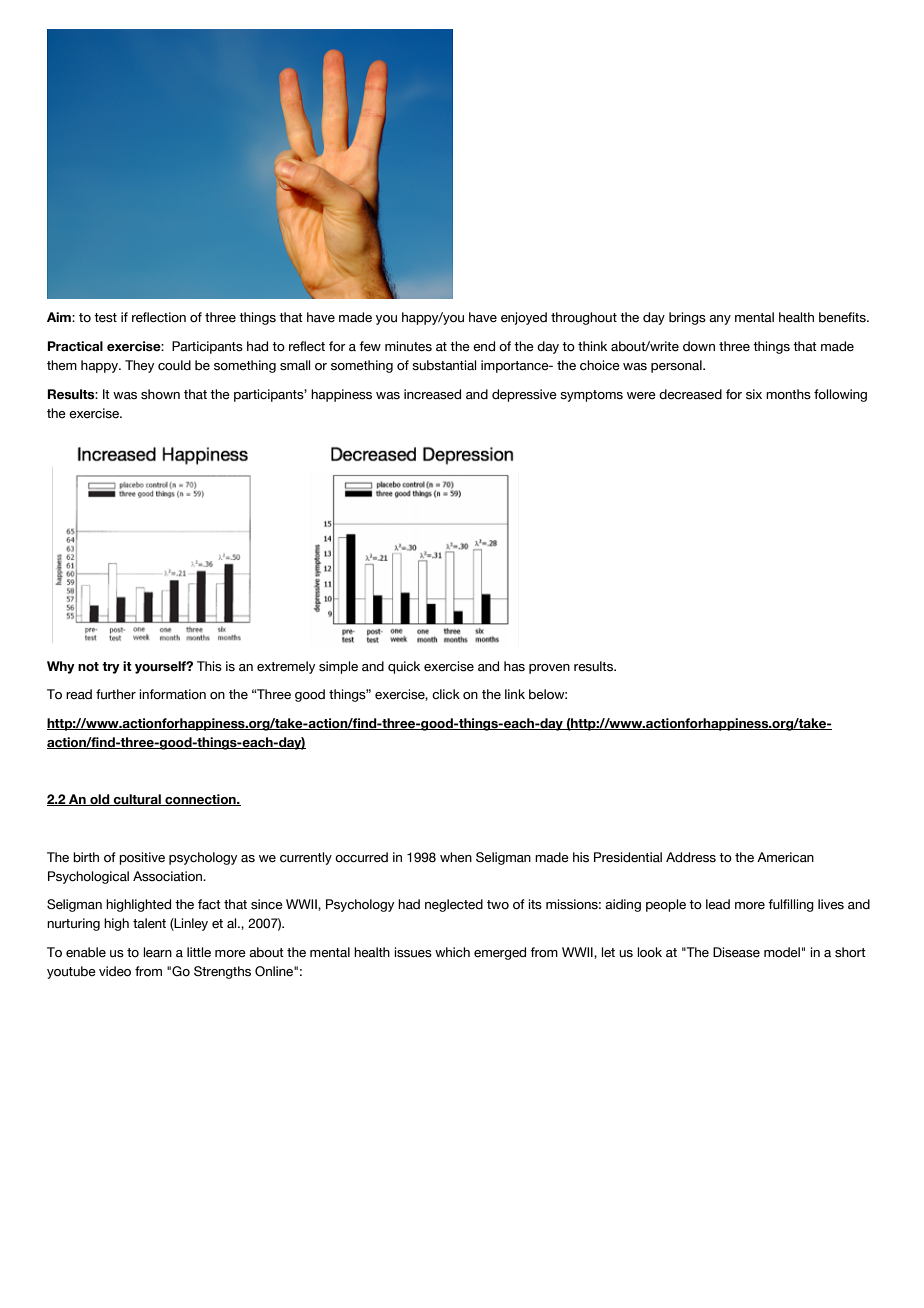 This screenshot has width=924, height=1308. Describe the element at coordinates (736, 952) in the screenshot. I see `Disease` at that location.
